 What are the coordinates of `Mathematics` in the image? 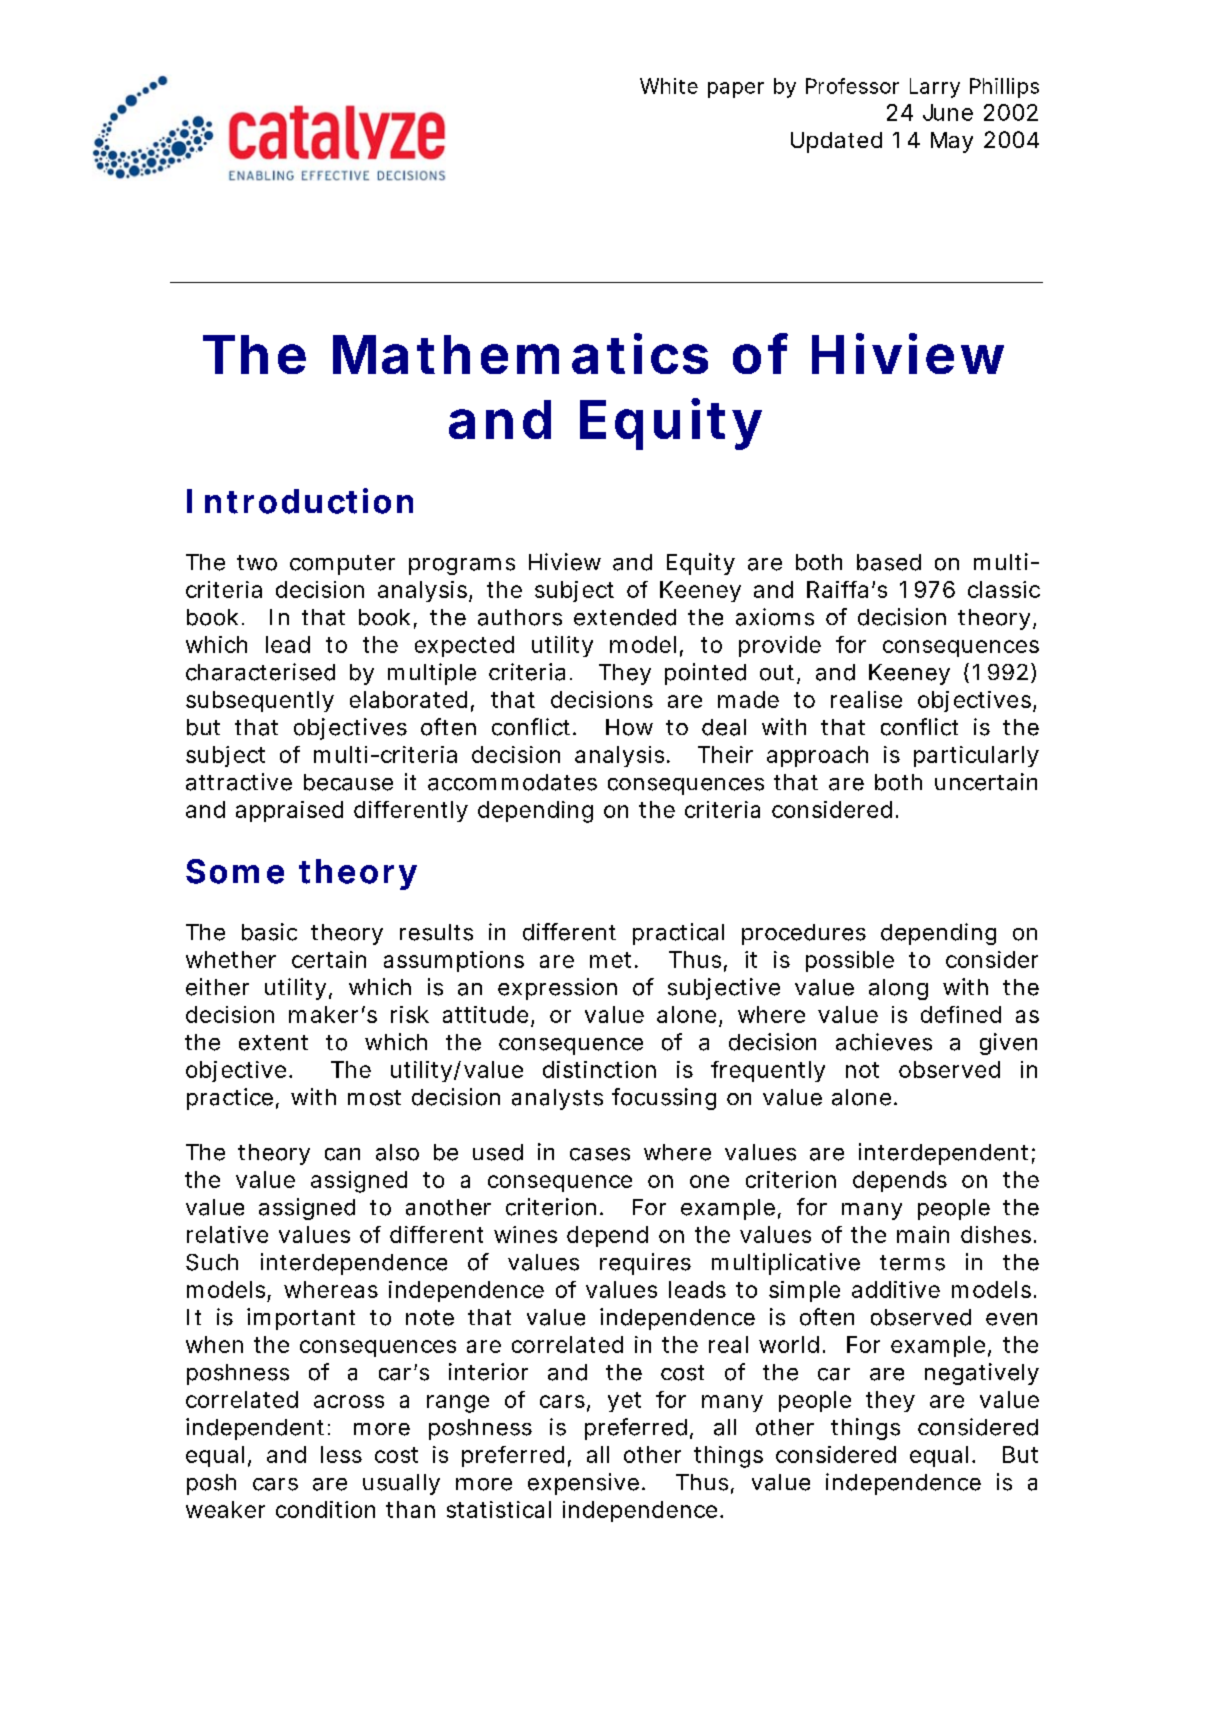 It's located at (520, 353).
